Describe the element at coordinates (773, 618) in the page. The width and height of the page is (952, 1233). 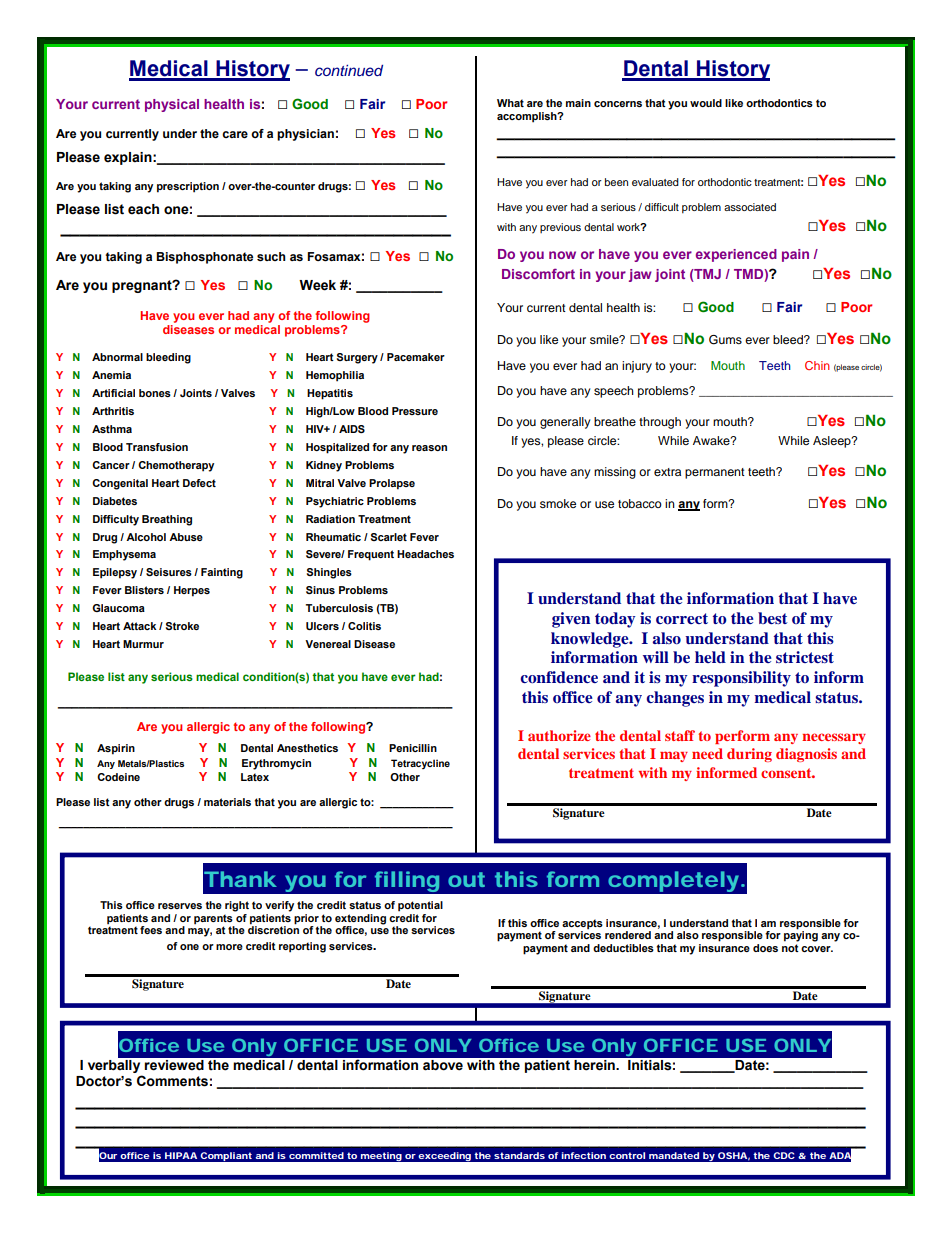
I see `best` at that location.
